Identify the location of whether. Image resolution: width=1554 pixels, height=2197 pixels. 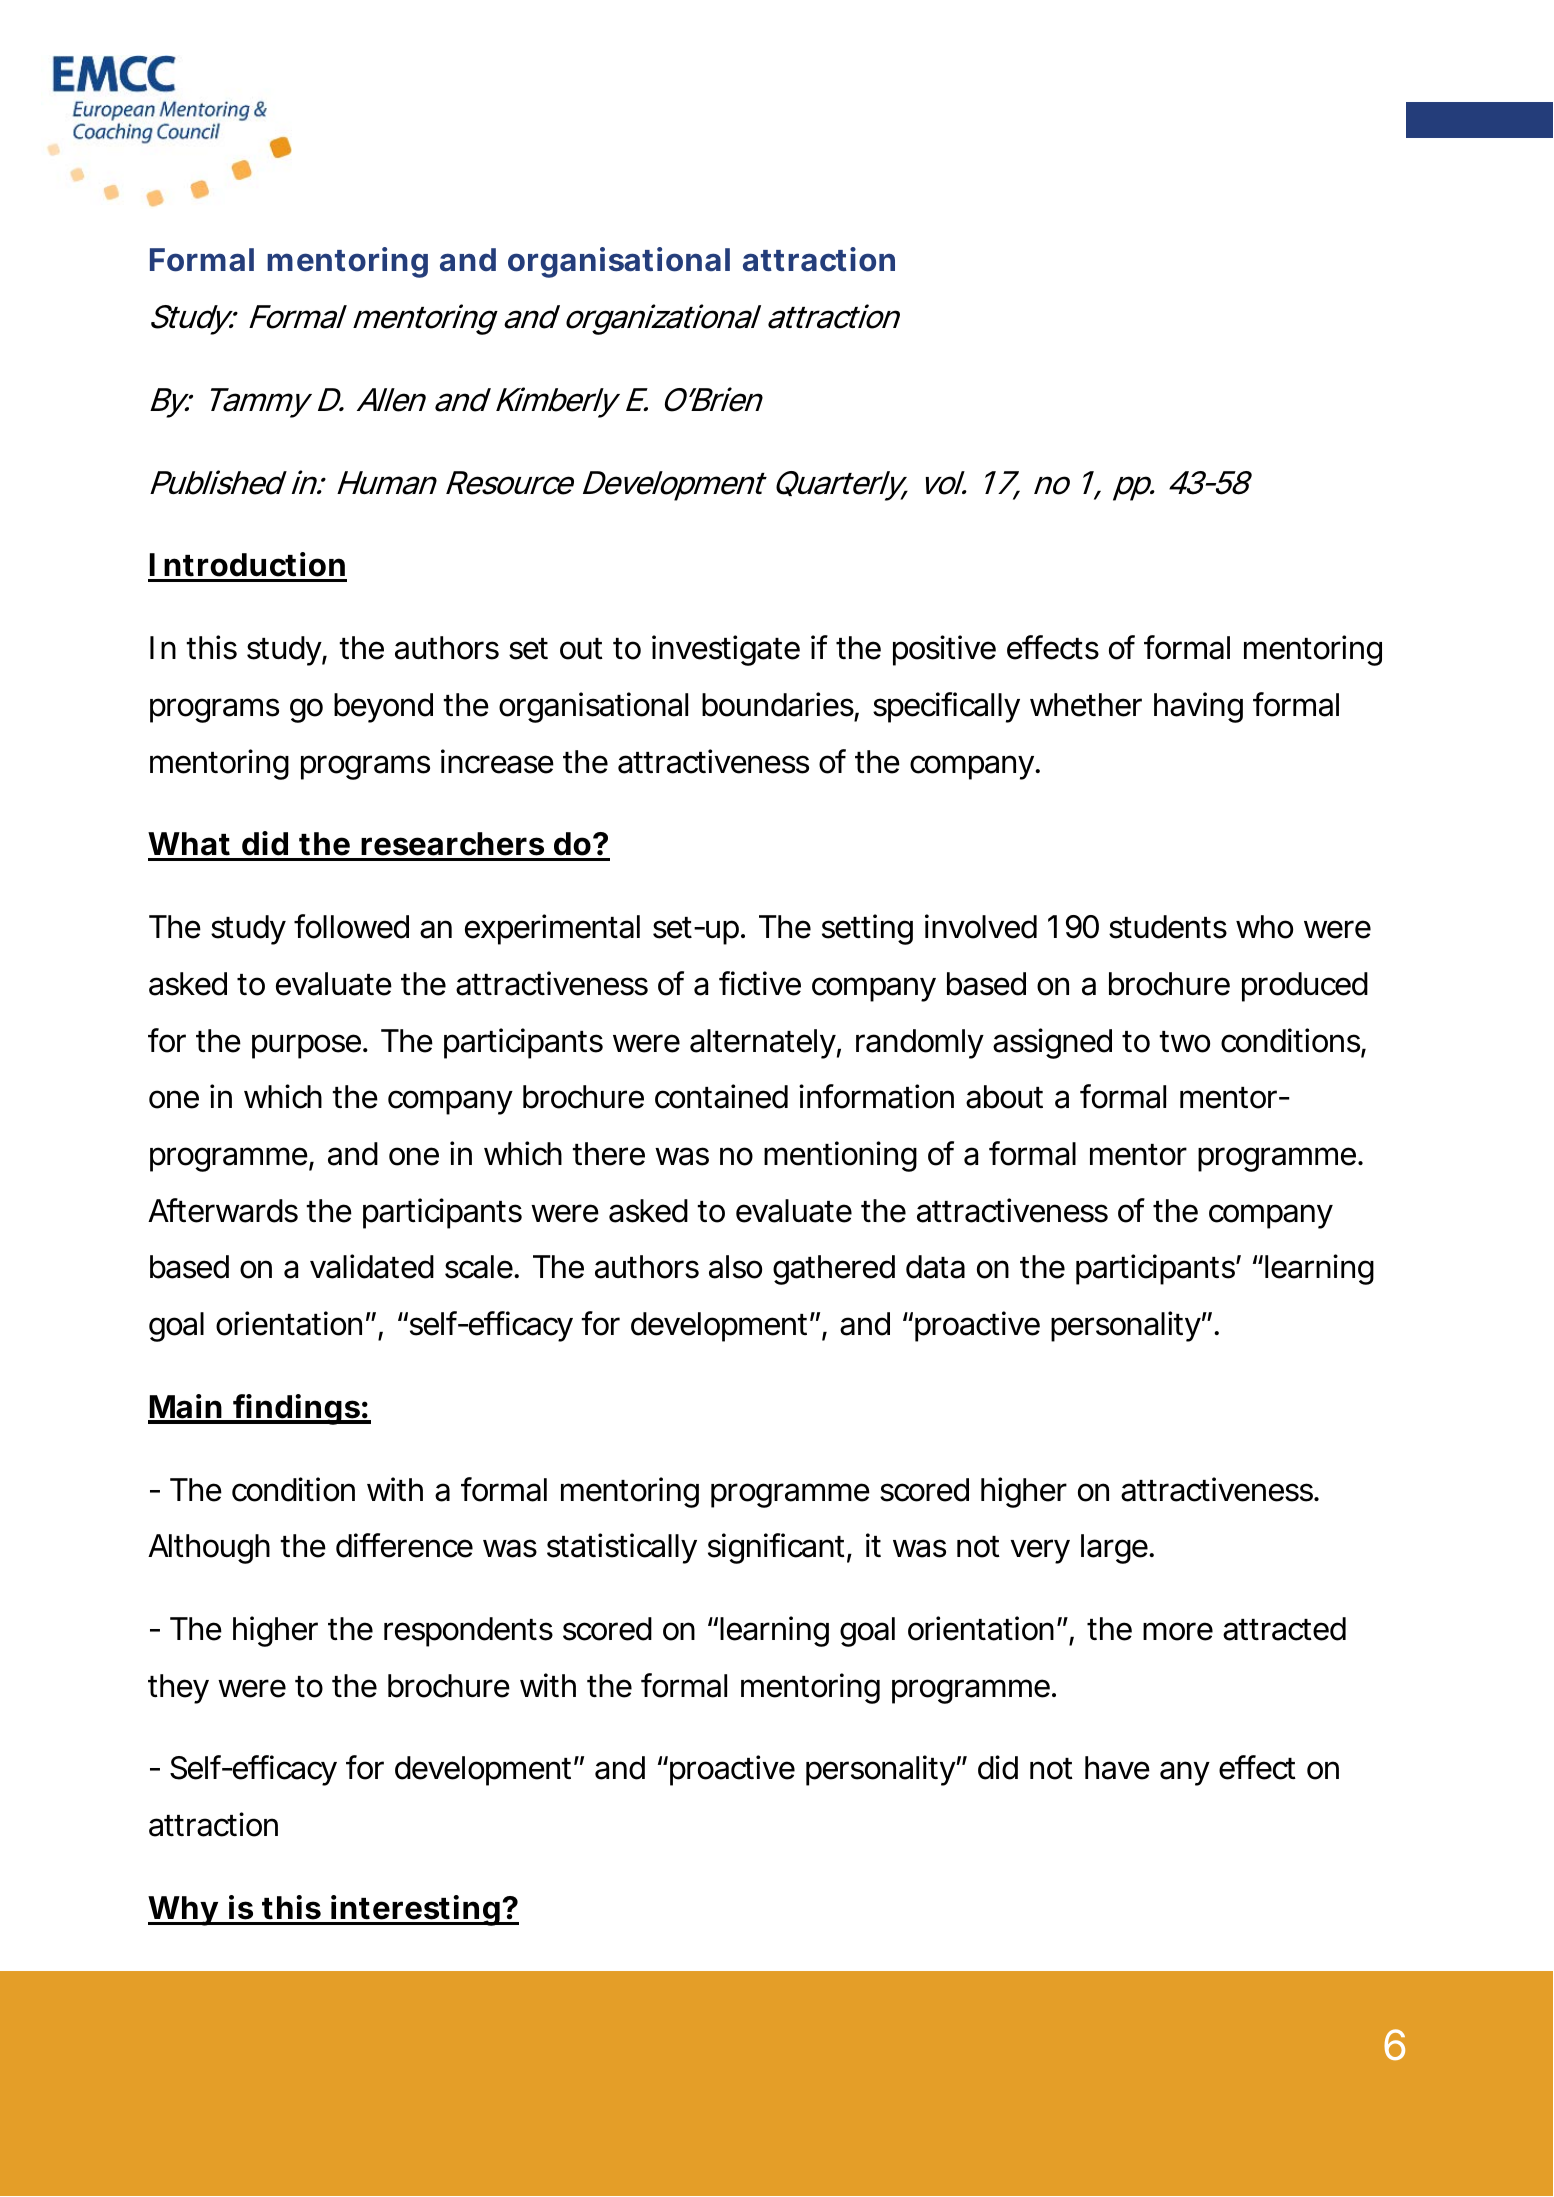
(1086, 705).
